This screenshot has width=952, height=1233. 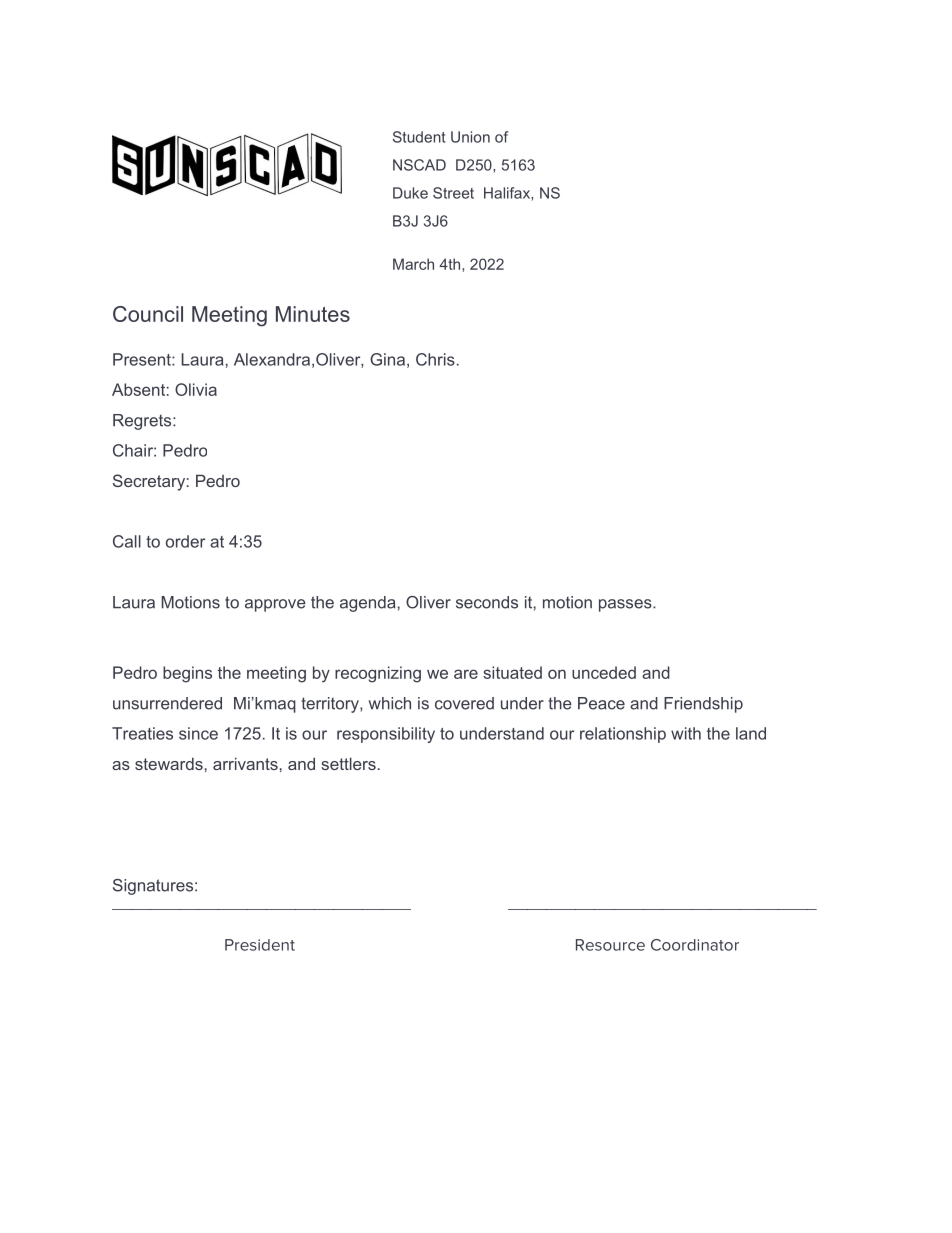 I want to click on passes, so click(x=626, y=605).
